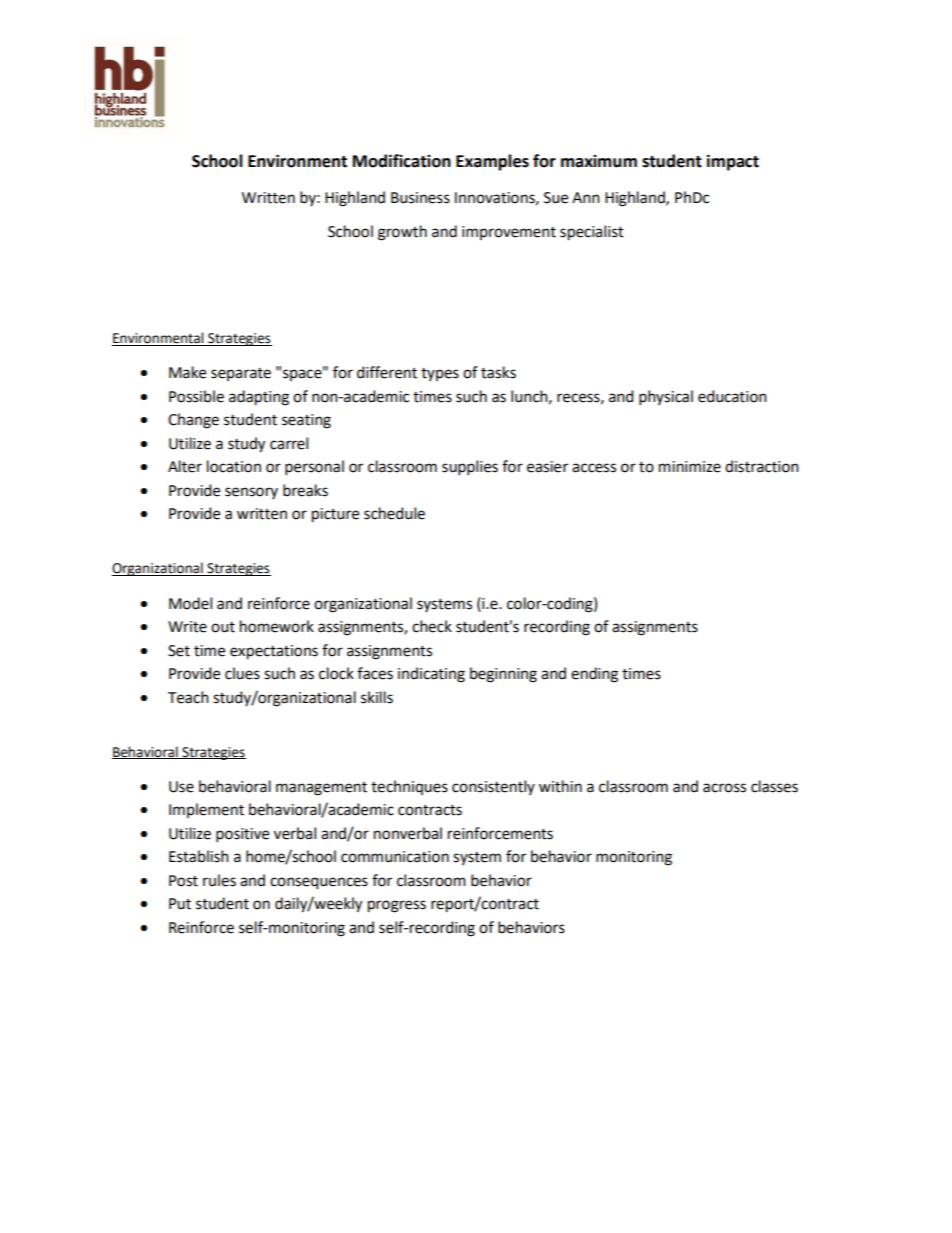 Image resolution: width=952 pixels, height=1233 pixels. What do you see at coordinates (733, 162) in the document?
I see `impact` at bounding box center [733, 162].
